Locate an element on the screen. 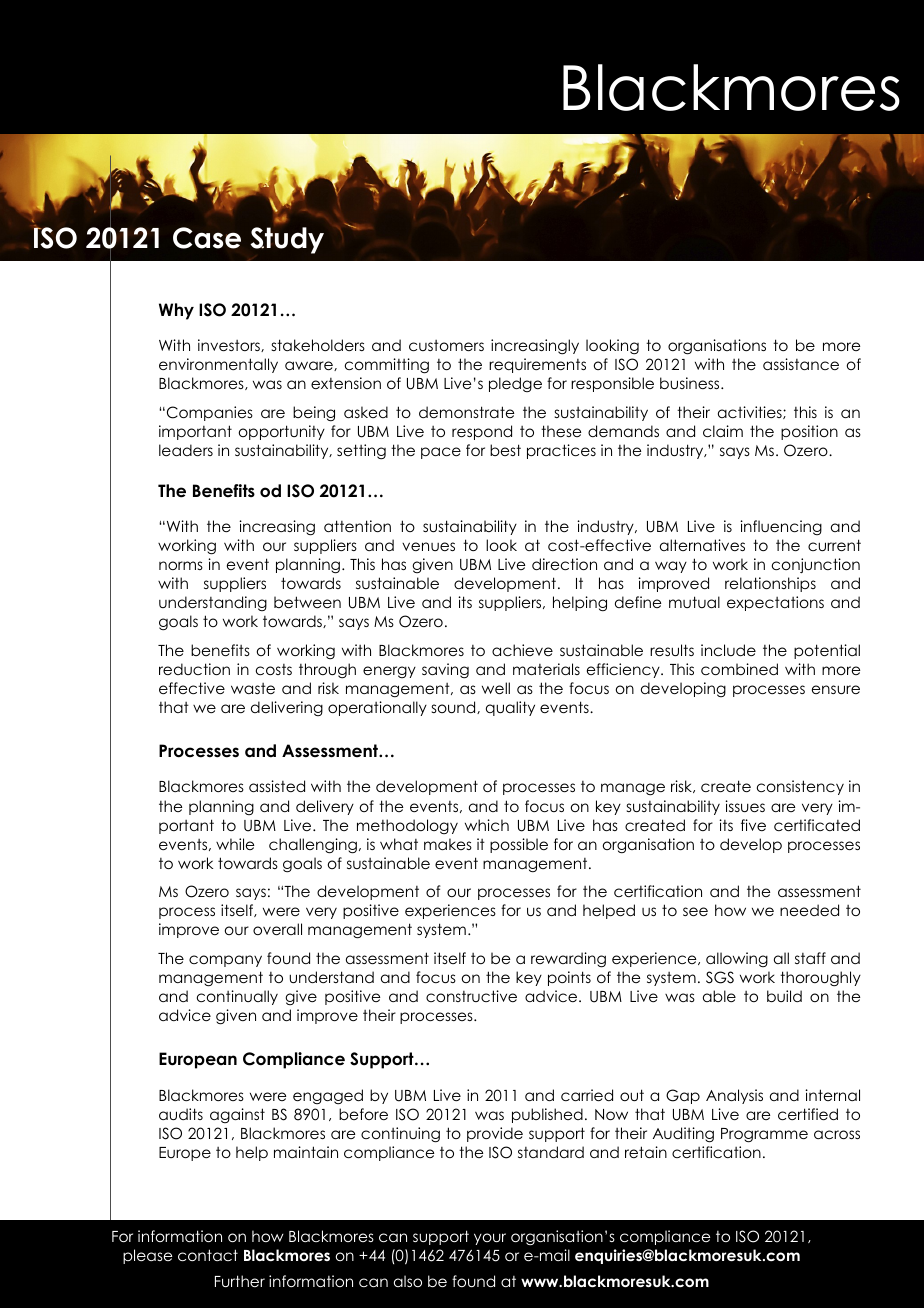 This screenshot has width=924, height=1308. rewarding is located at coordinates (568, 960).
